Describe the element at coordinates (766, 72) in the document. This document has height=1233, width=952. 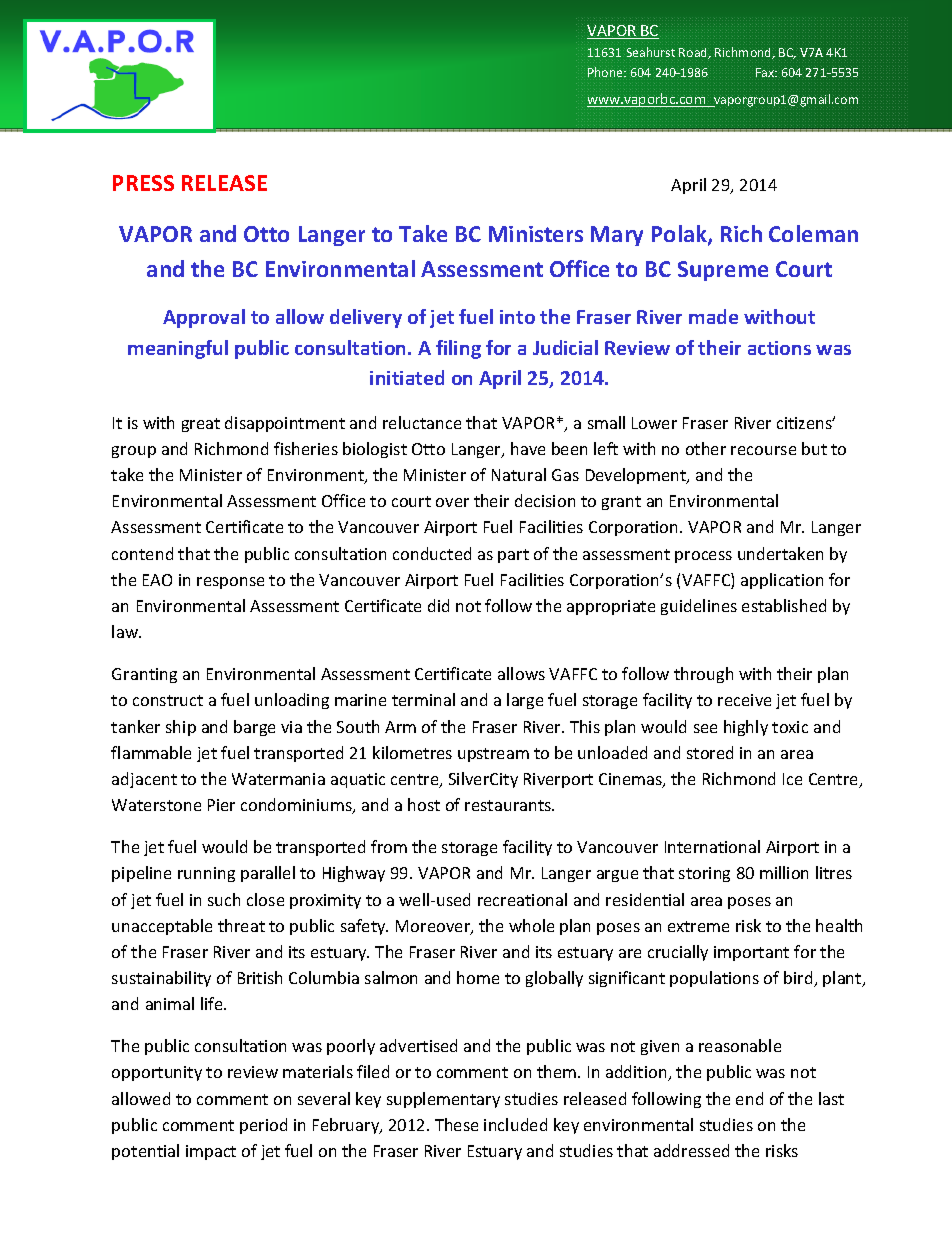
I see `Fax` at that location.
